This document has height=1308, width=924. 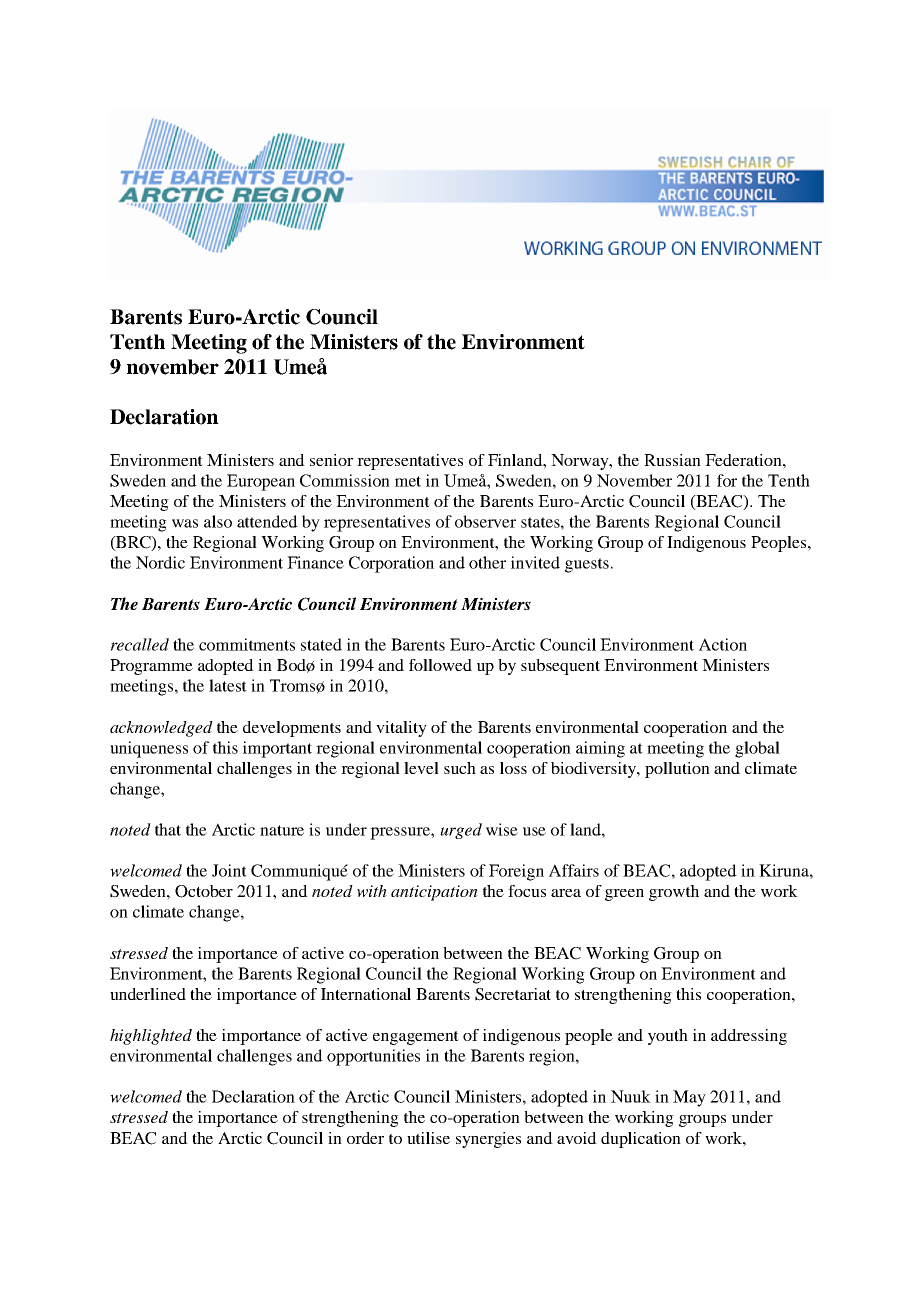 I want to click on also, so click(x=218, y=521).
